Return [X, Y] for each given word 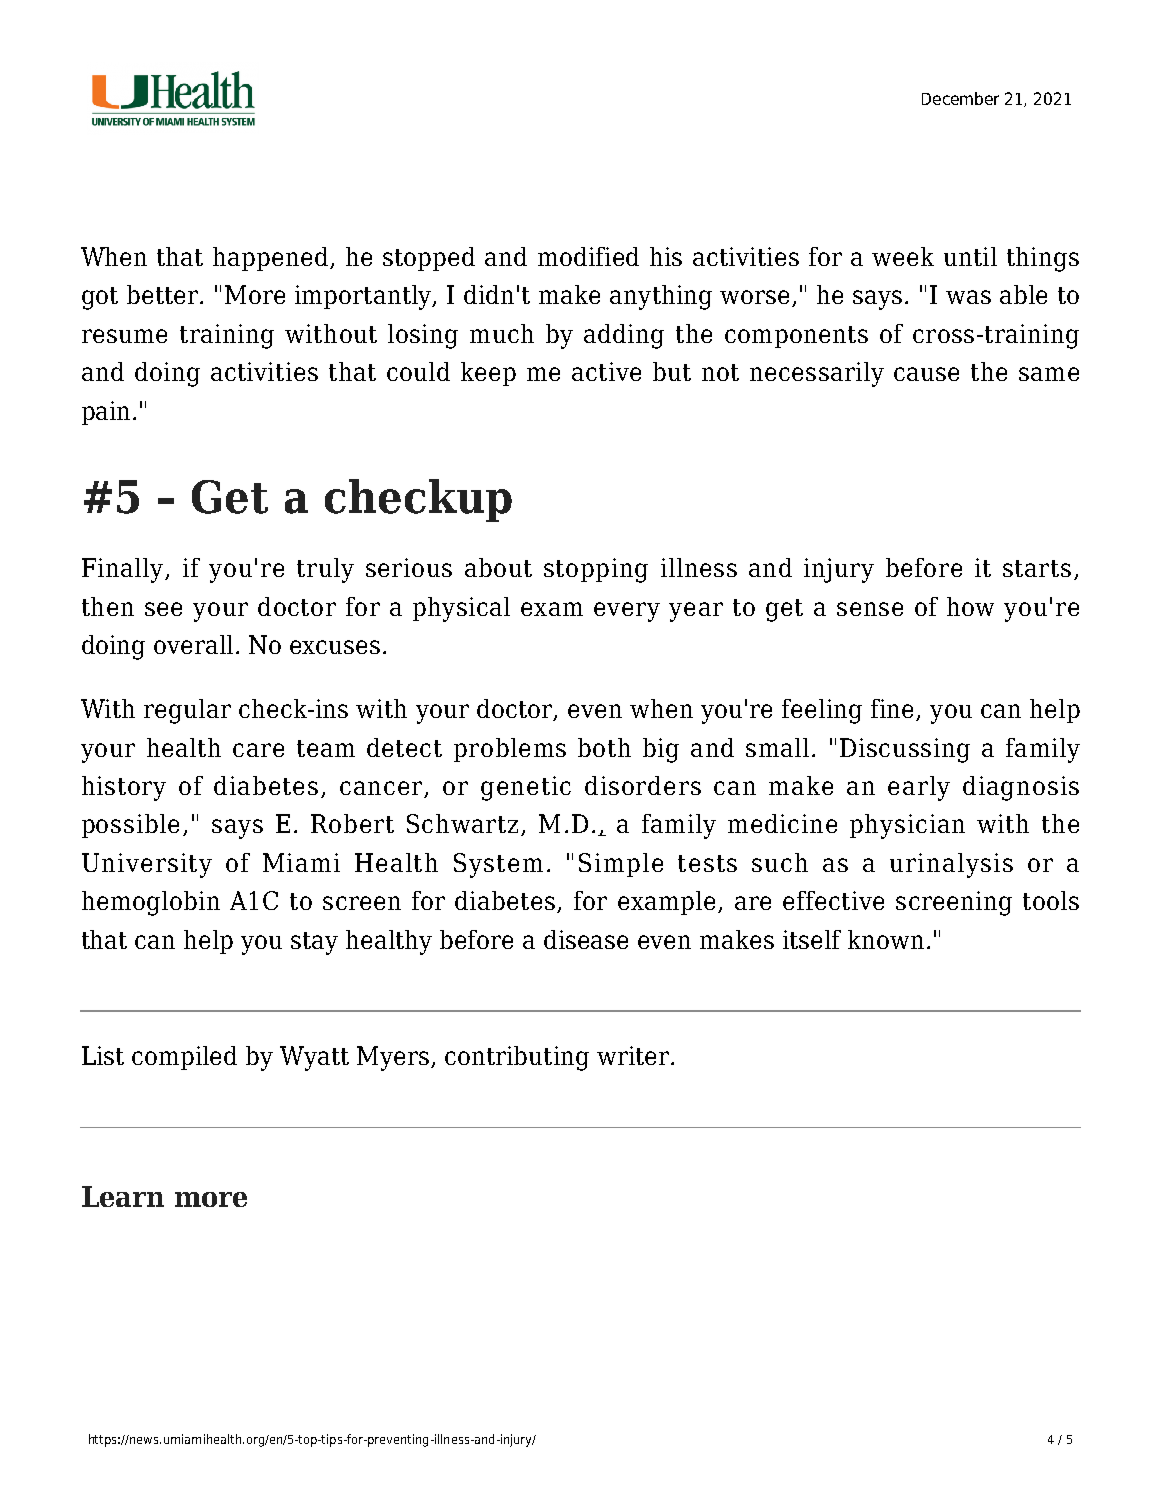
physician [907, 826]
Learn [123, 1196]
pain [106, 413]
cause [926, 374]
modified [588, 256]
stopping [596, 570]
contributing [517, 1058]
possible [130, 826]
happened [272, 259]
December [960, 98]
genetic [526, 788]
